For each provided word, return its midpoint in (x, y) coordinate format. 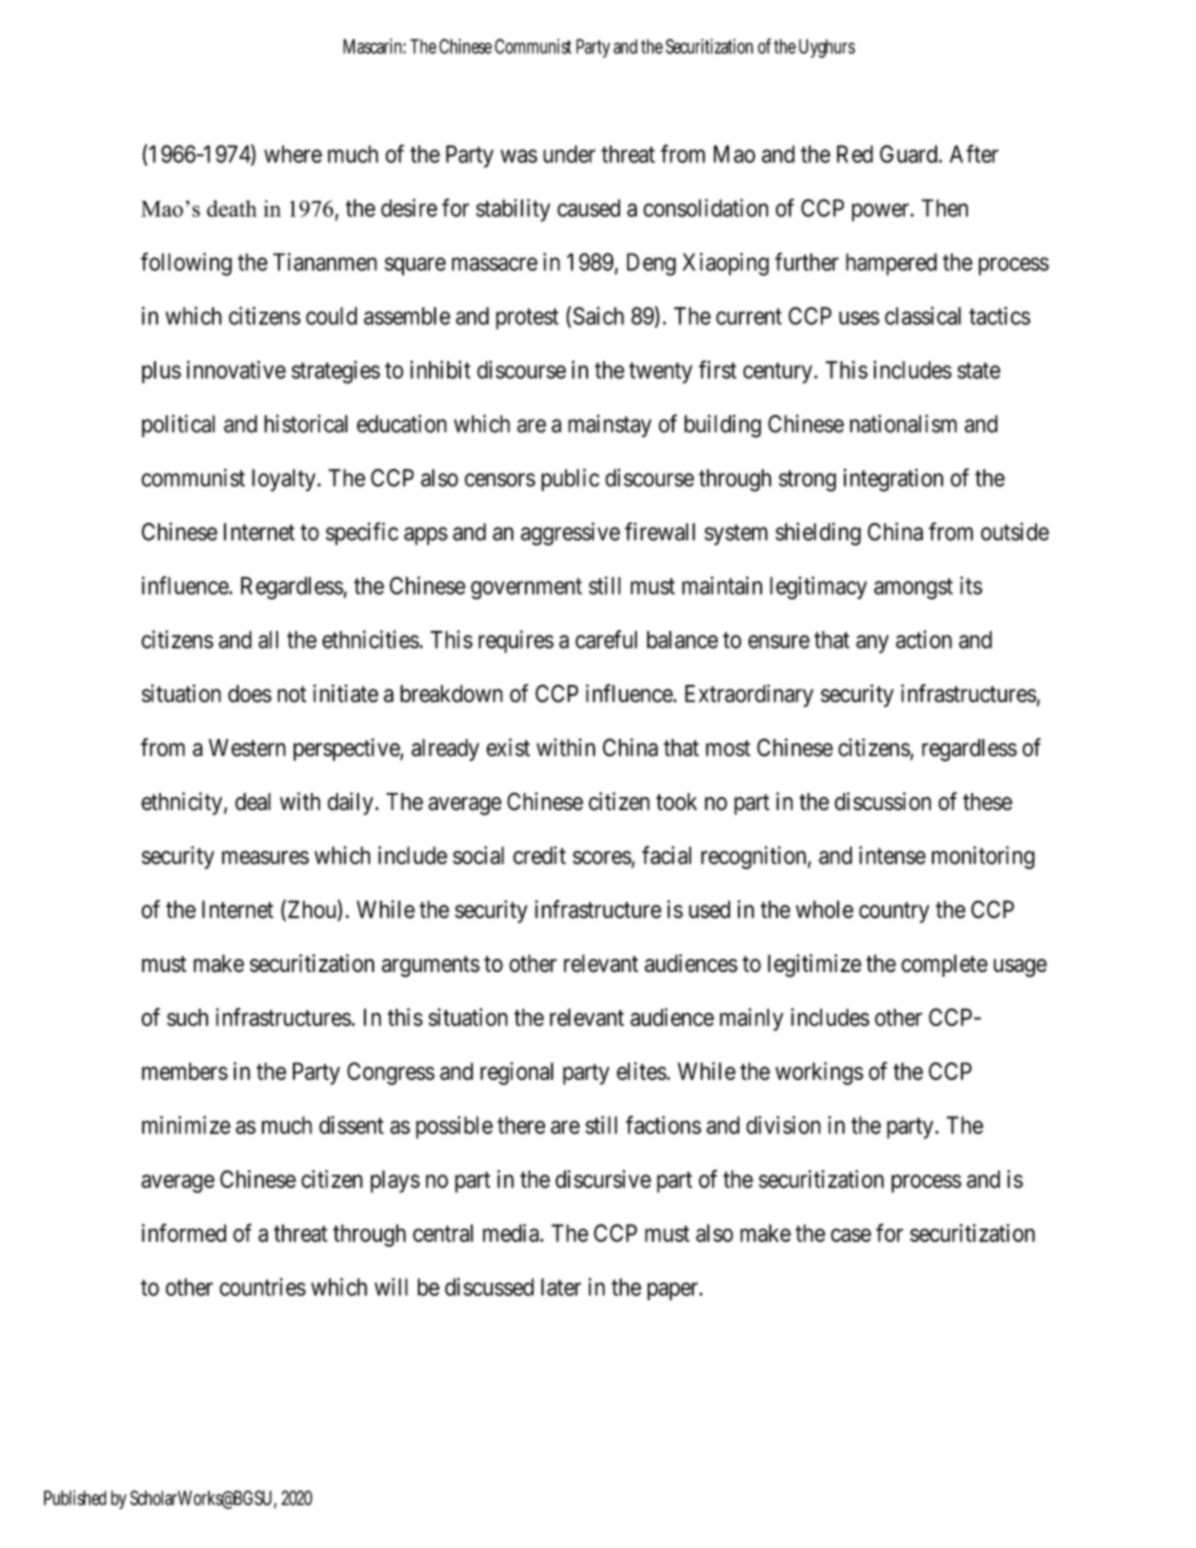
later (561, 1287)
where (293, 154)
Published (75, 1498)
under (569, 154)
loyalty (285, 480)
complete (944, 965)
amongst (913, 589)
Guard (910, 154)
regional (516, 1073)
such (187, 1017)
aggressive (570, 534)
